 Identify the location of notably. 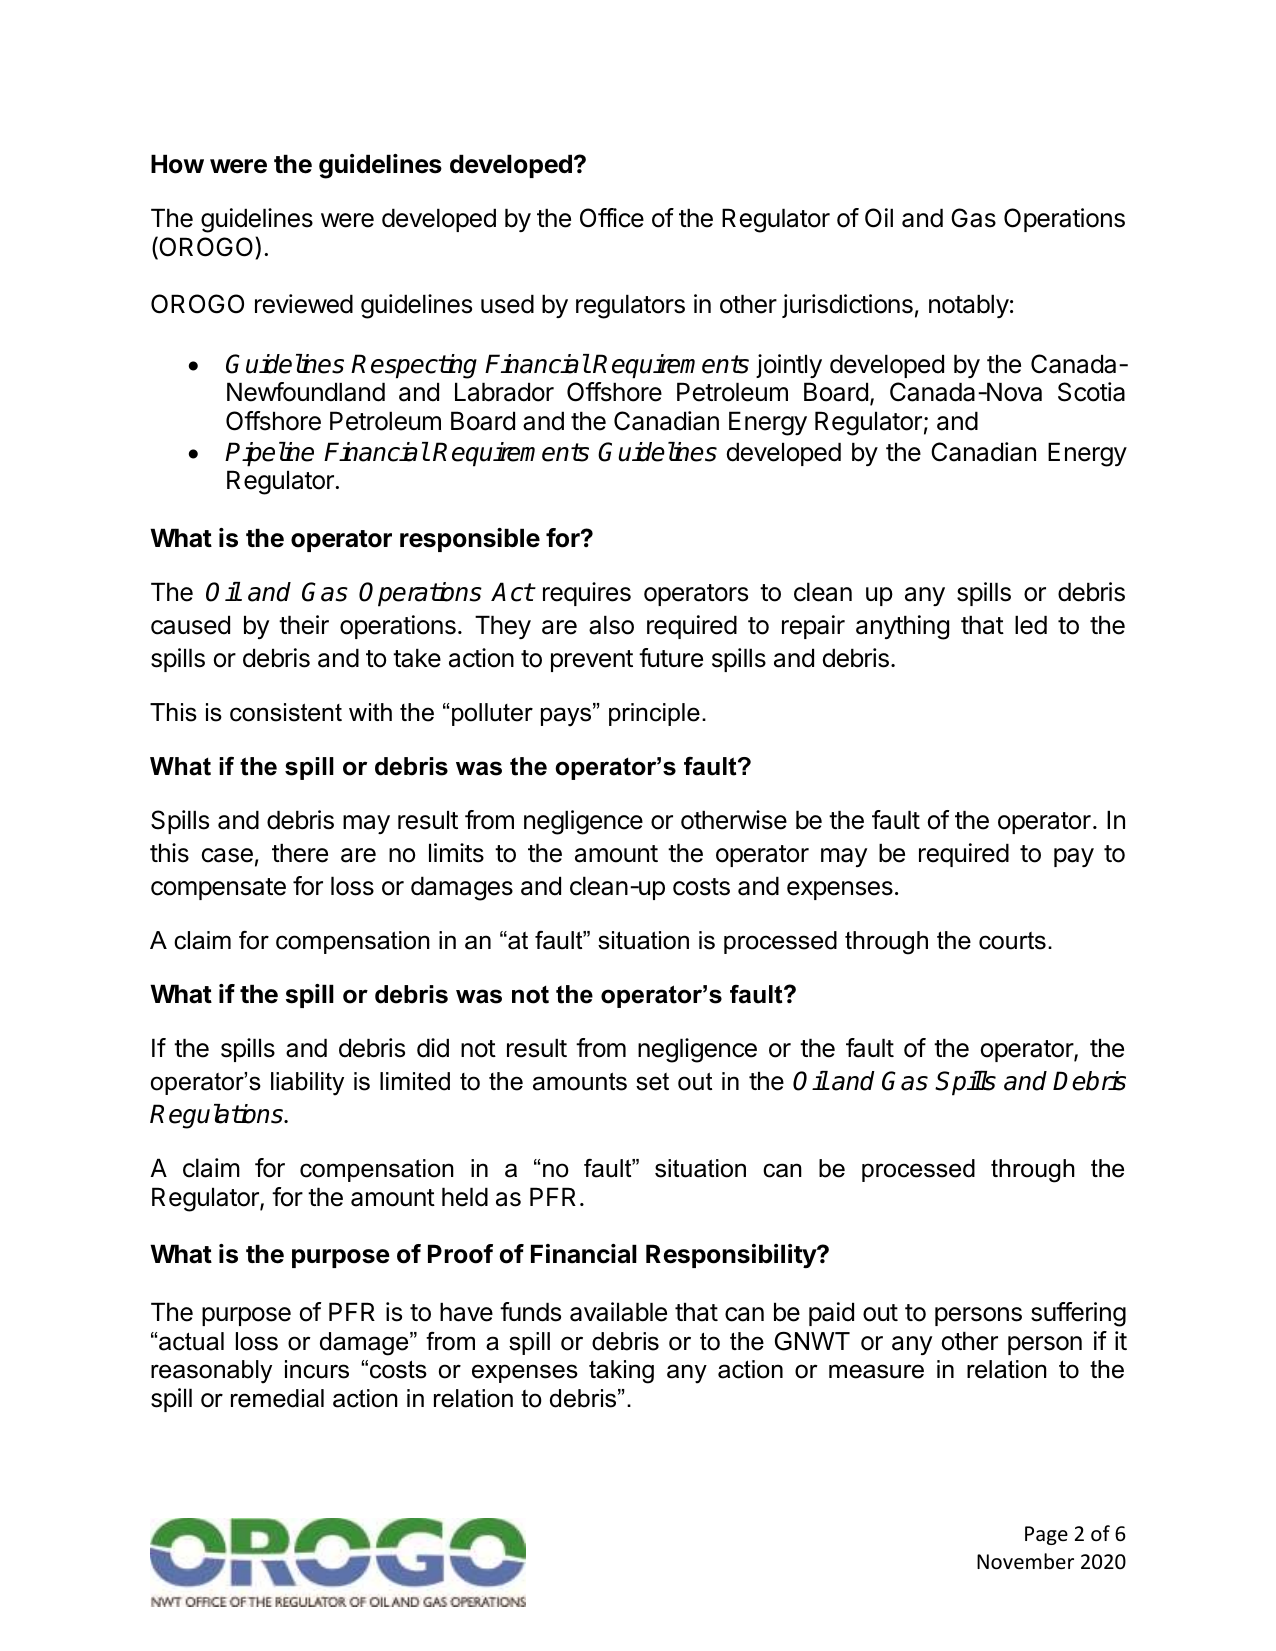
(969, 306).
